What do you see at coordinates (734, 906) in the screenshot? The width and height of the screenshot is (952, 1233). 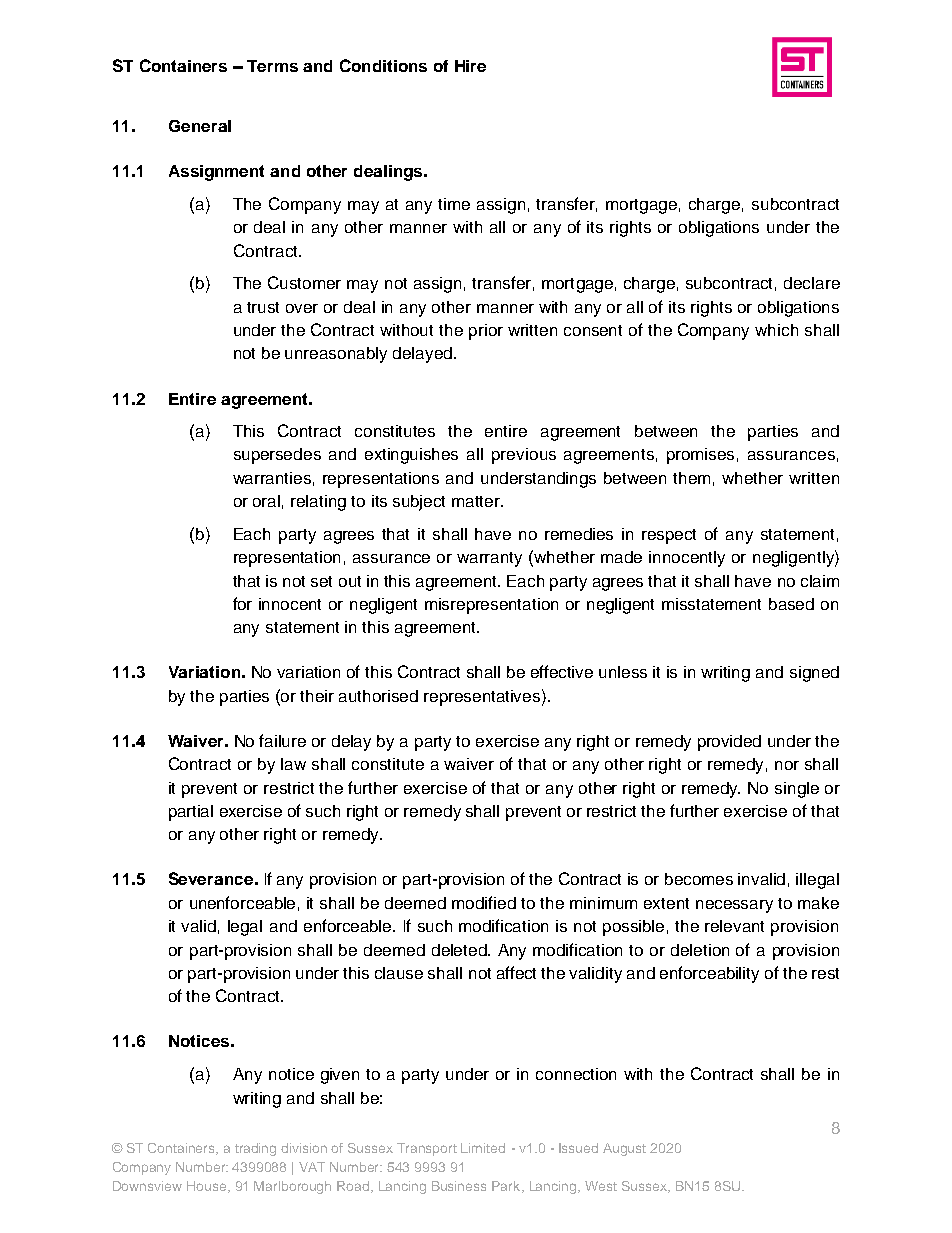 I see `necessary` at bounding box center [734, 906].
